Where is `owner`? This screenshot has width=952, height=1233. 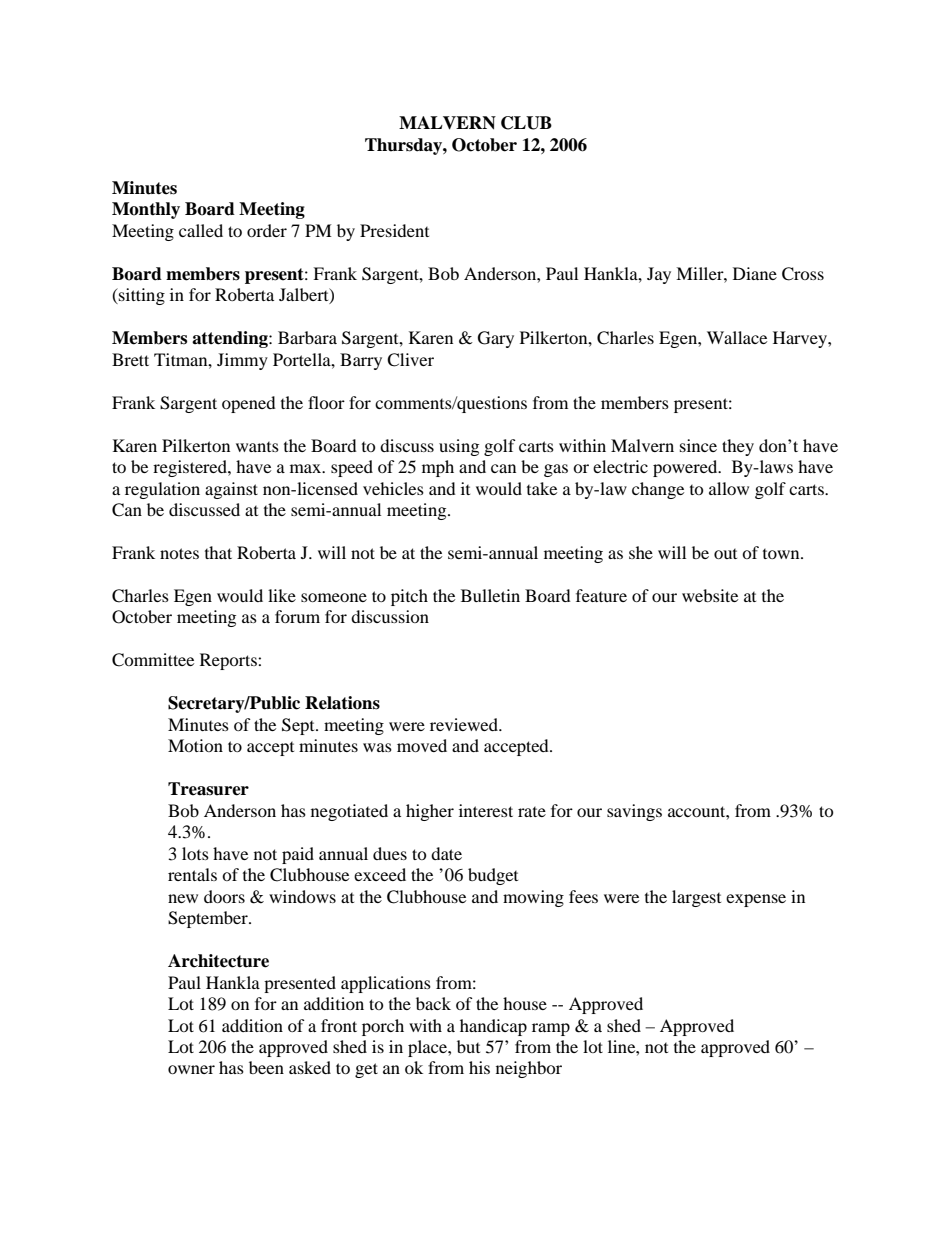
owner is located at coordinates (191, 1069).
